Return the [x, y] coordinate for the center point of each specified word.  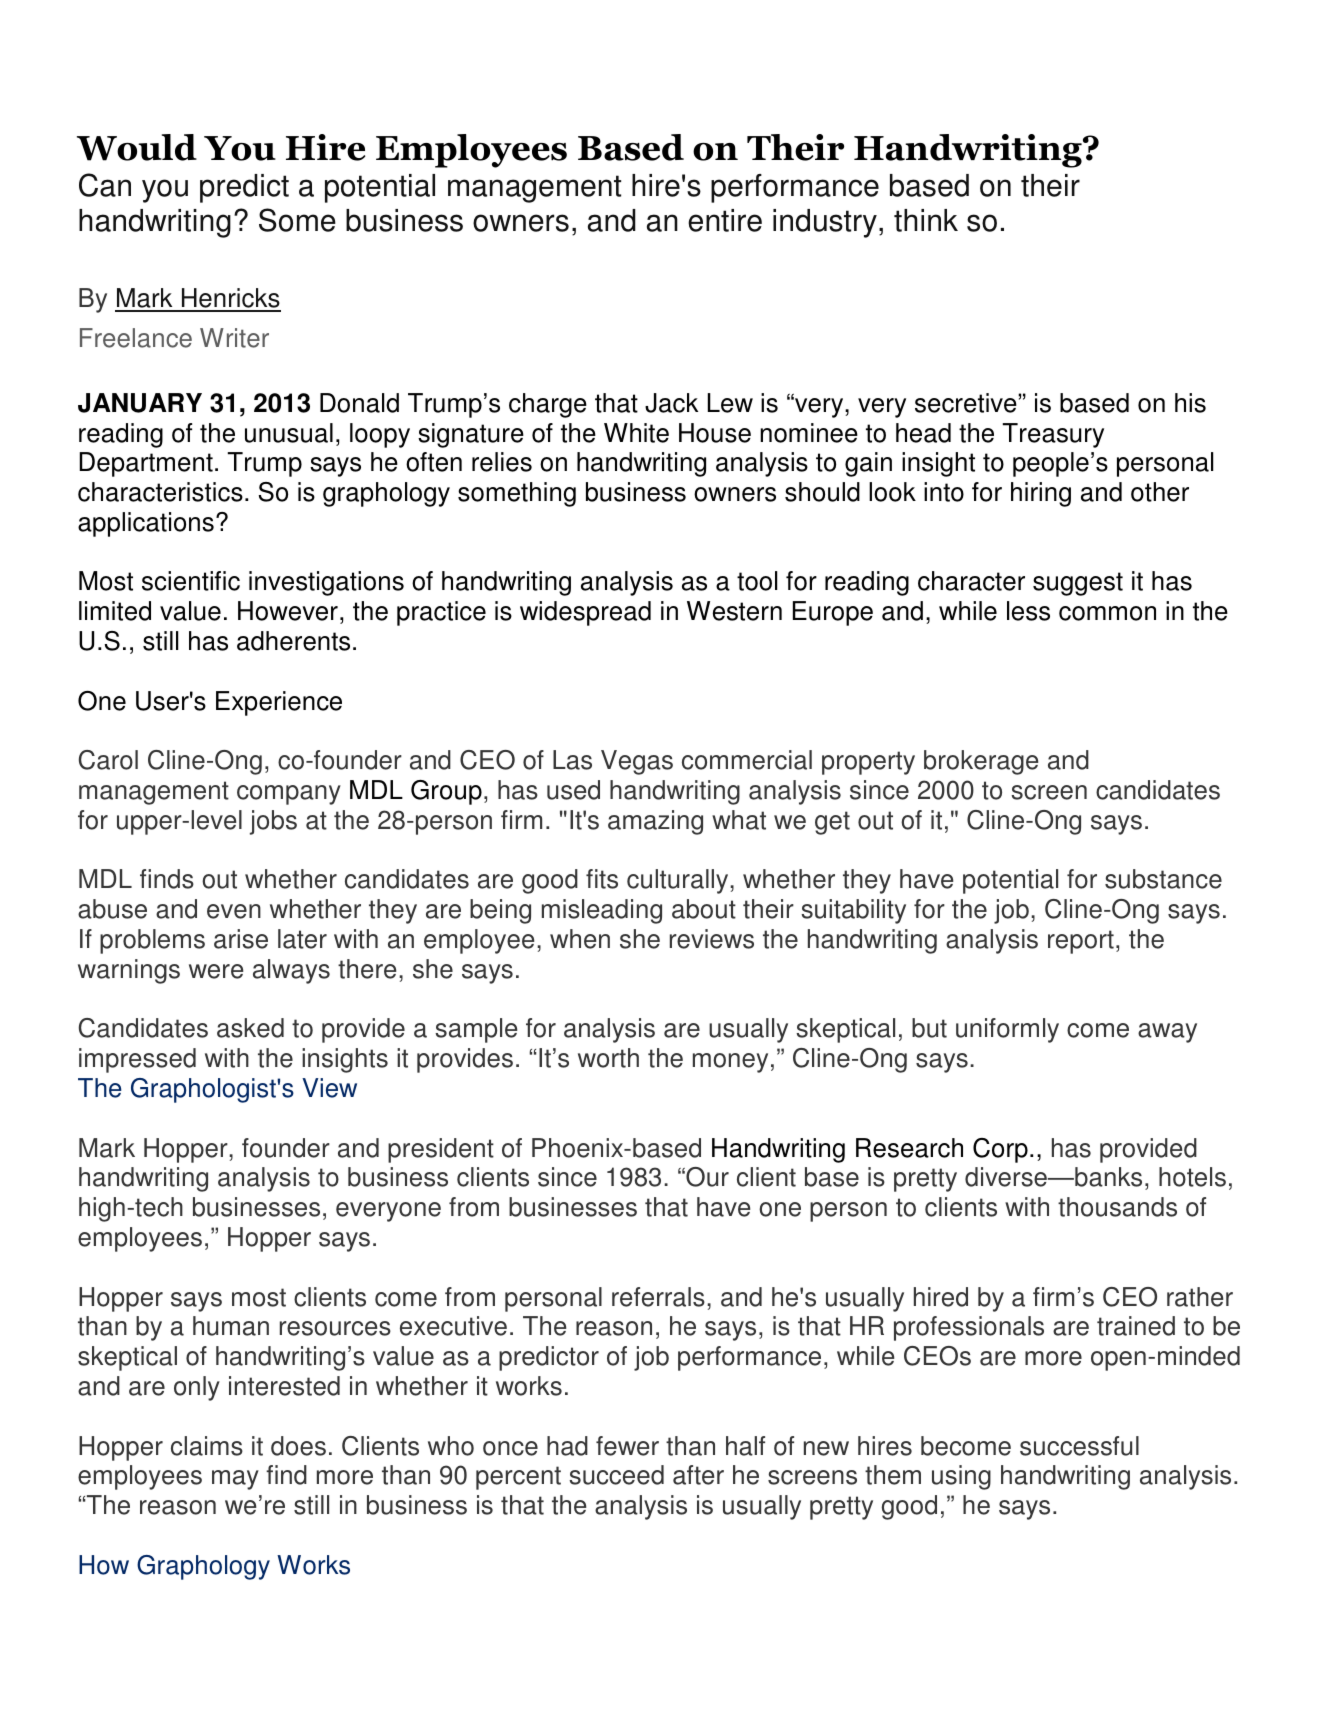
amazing [655, 822]
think [926, 220]
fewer [627, 1446]
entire [725, 220]
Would [137, 147]
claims [207, 1446]
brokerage [981, 762]
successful [1079, 1446]
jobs [273, 822]
